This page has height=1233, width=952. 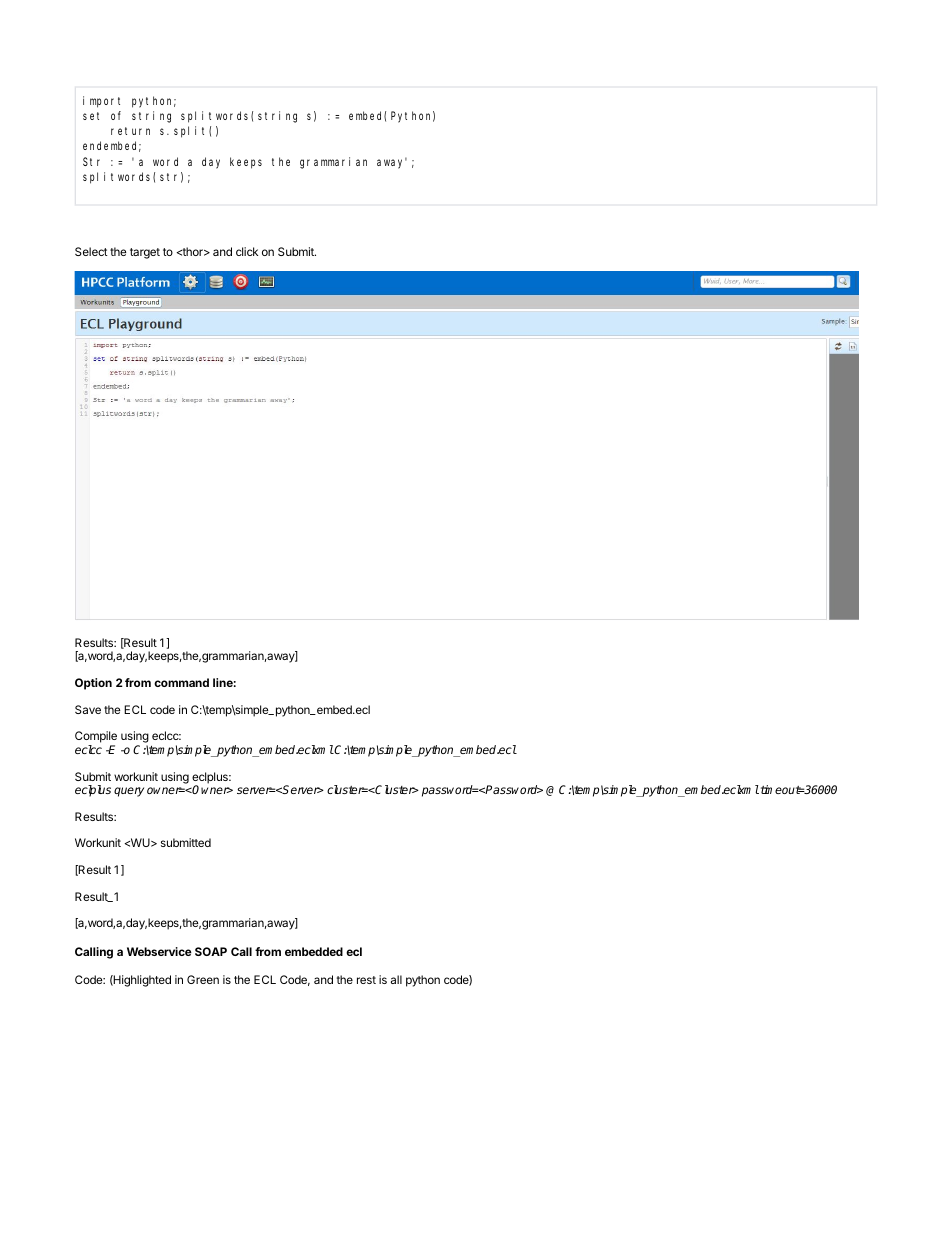 What do you see at coordinates (91, 251) in the page?
I see `Select` at bounding box center [91, 251].
